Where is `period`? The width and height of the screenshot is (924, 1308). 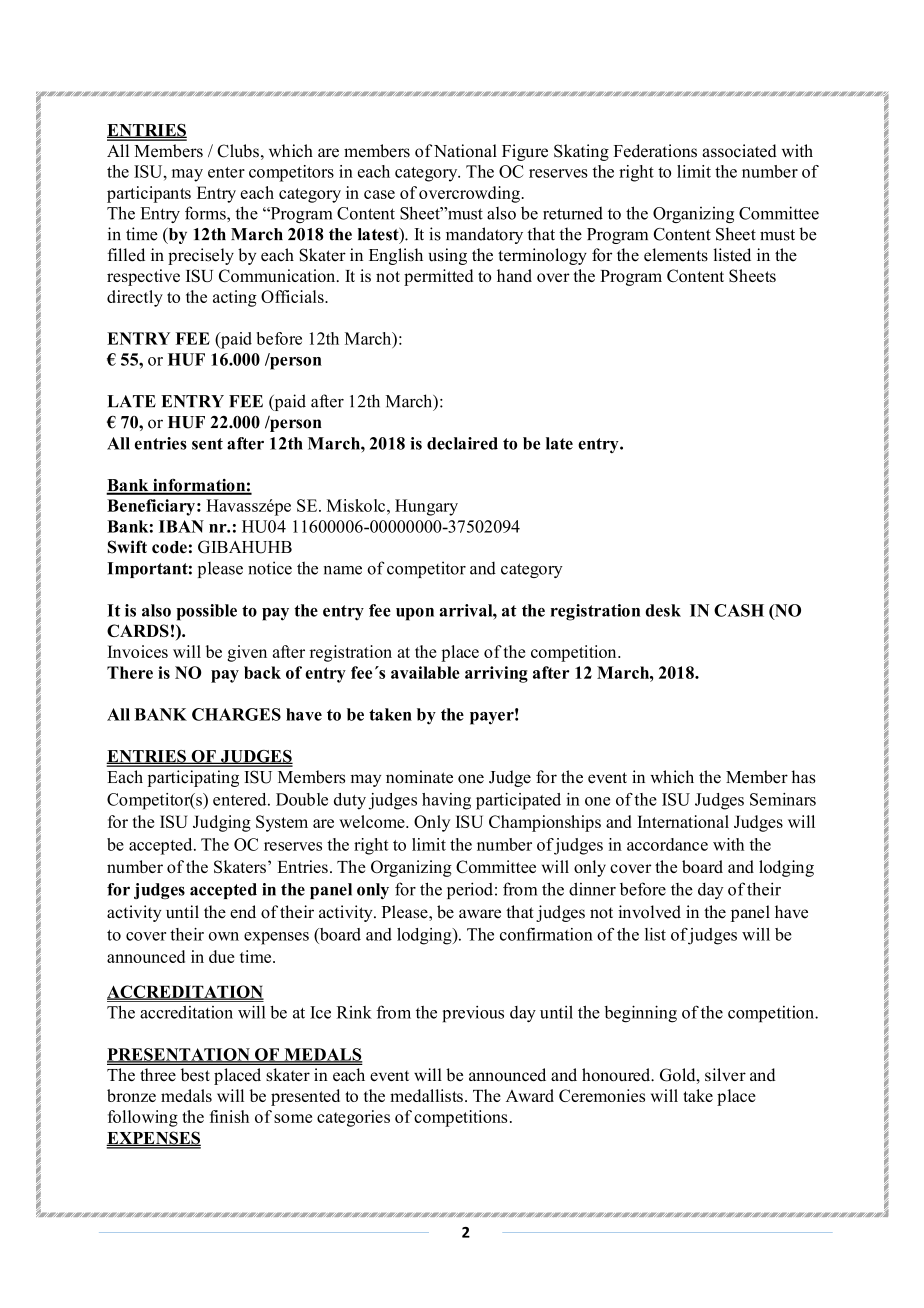 period is located at coordinates (470, 890).
